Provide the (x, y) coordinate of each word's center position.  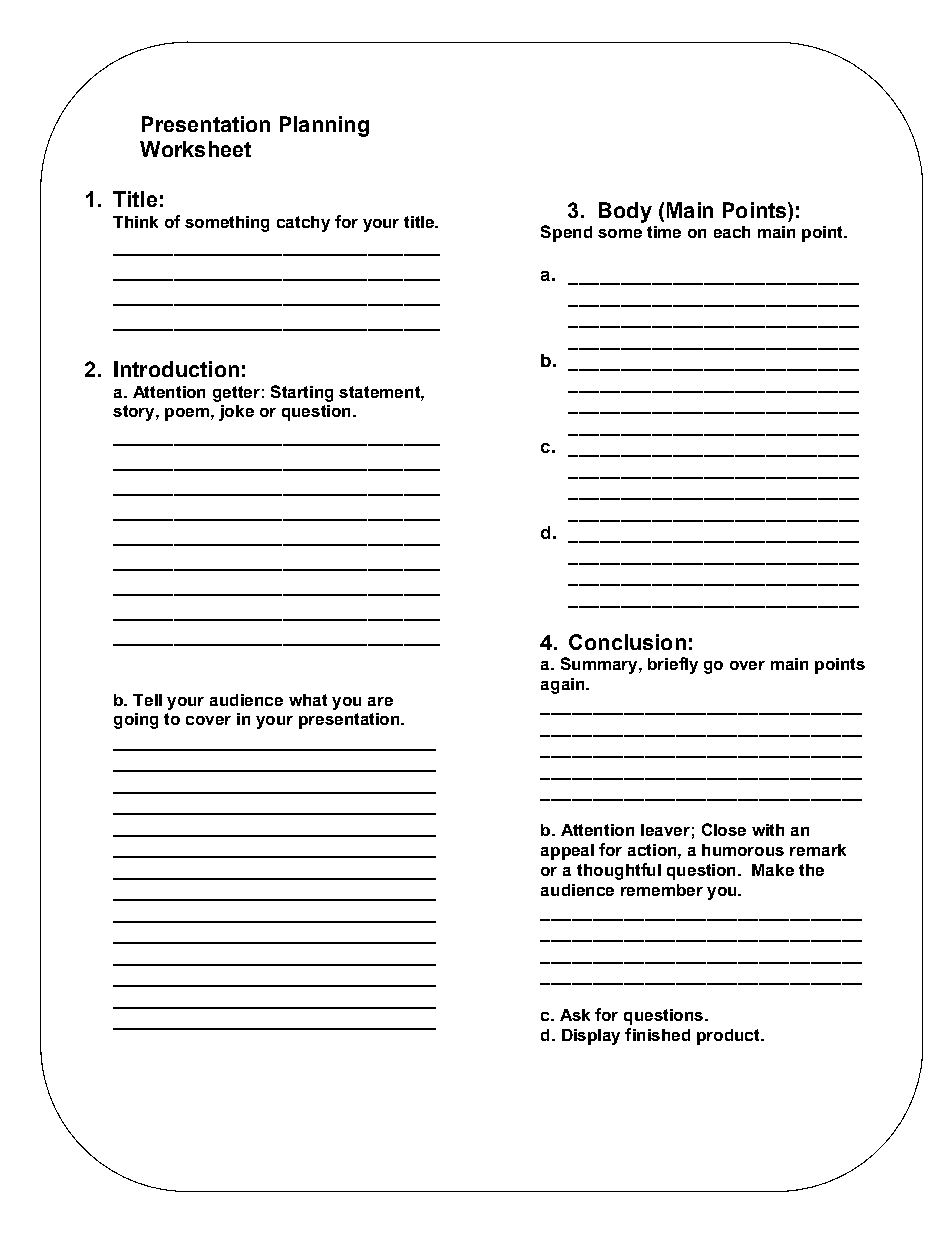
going (136, 721)
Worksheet (195, 149)
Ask (575, 1015)
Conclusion (627, 642)
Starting (302, 393)
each (732, 232)
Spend (566, 233)
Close (724, 829)
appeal (567, 852)
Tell (147, 700)
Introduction (176, 369)
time (664, 232)
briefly (673, 665)
